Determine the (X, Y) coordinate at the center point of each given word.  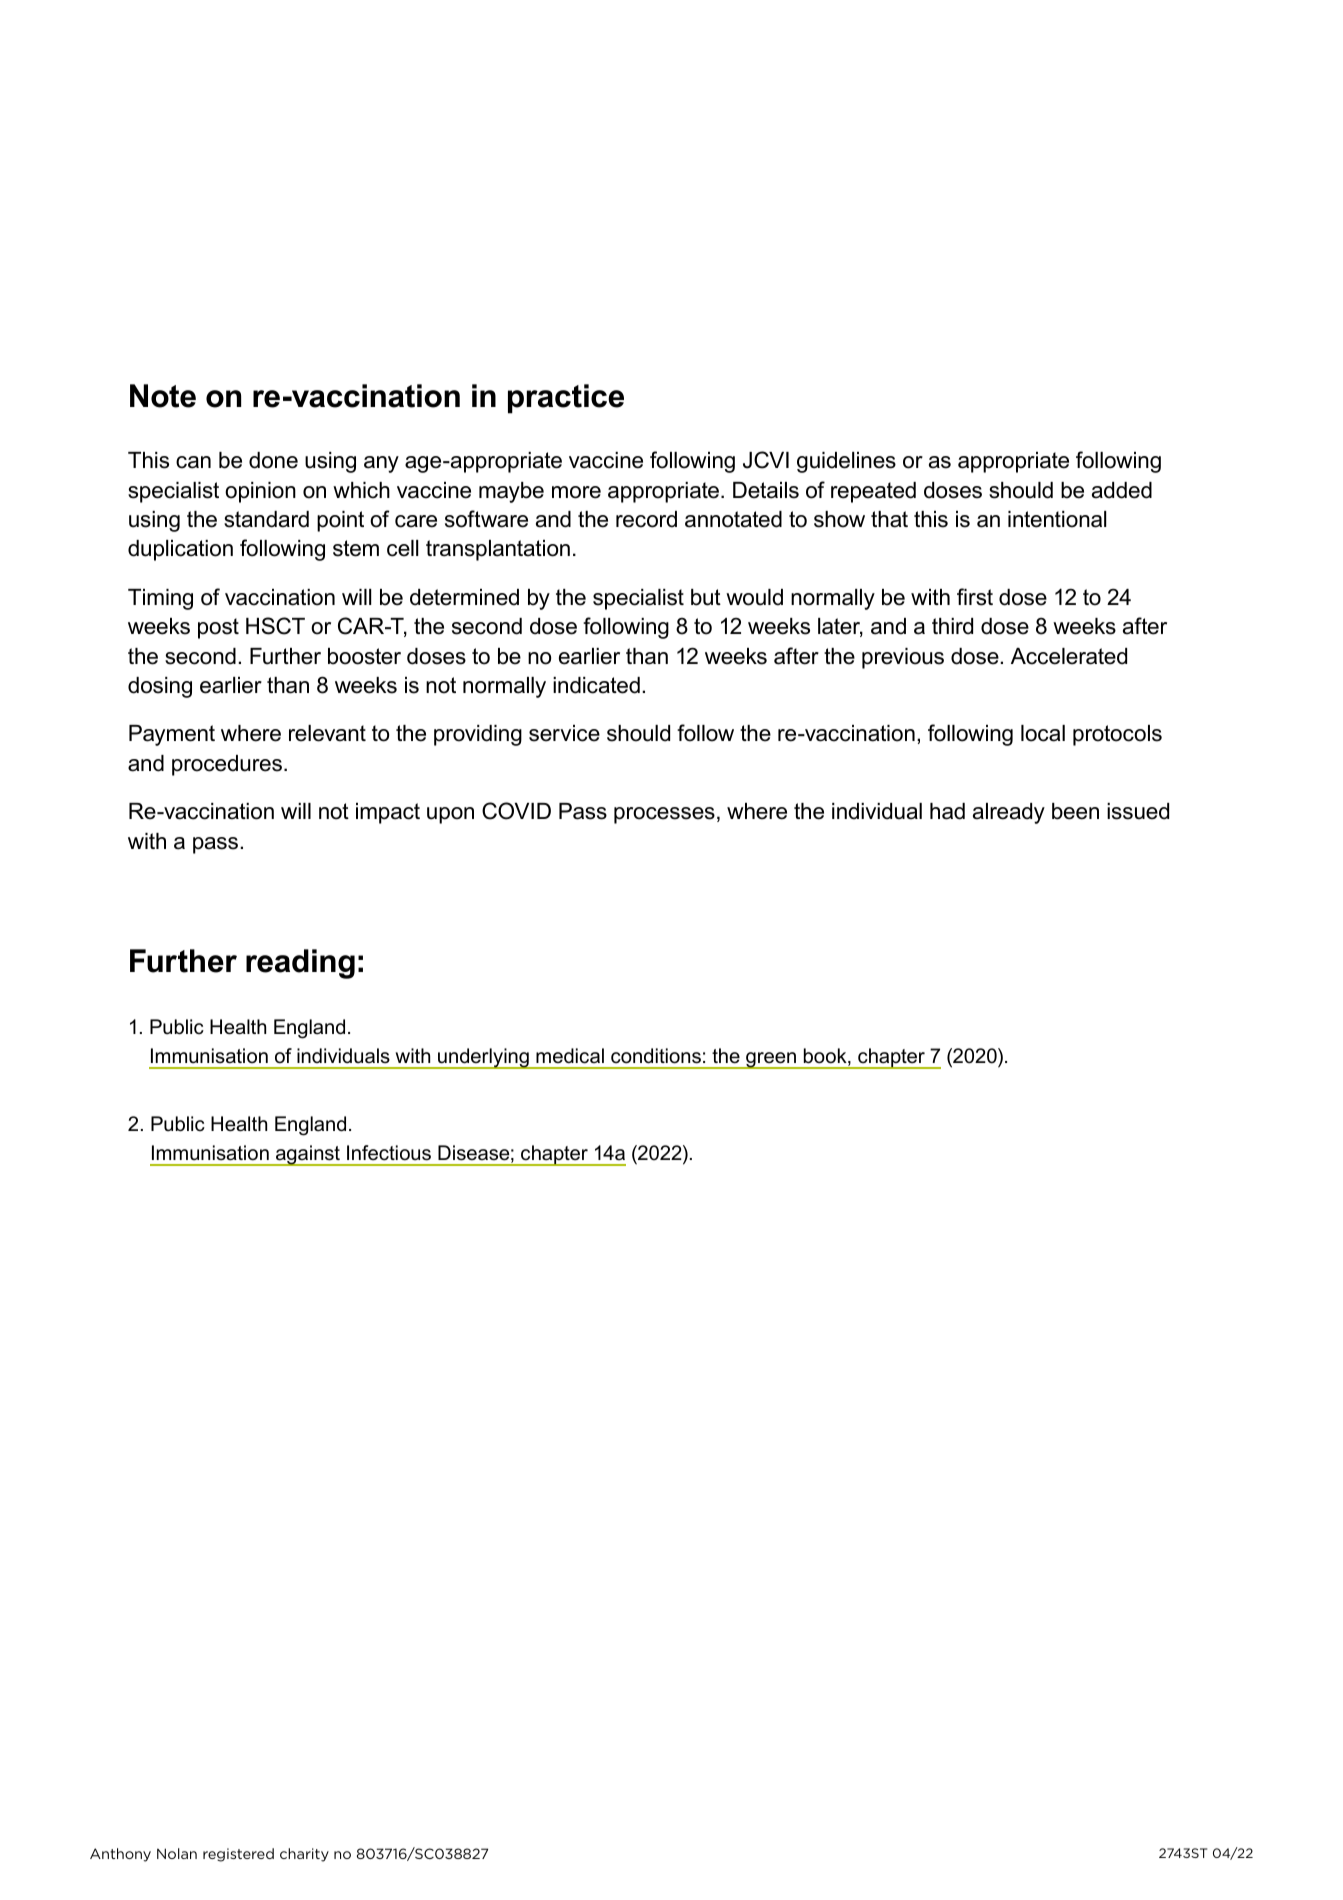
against (308, 1155)
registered (238, 1855)
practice (566, 399)
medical (570, 1056)
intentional (1057, 519)
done (273, 460)
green (771, 1060)
